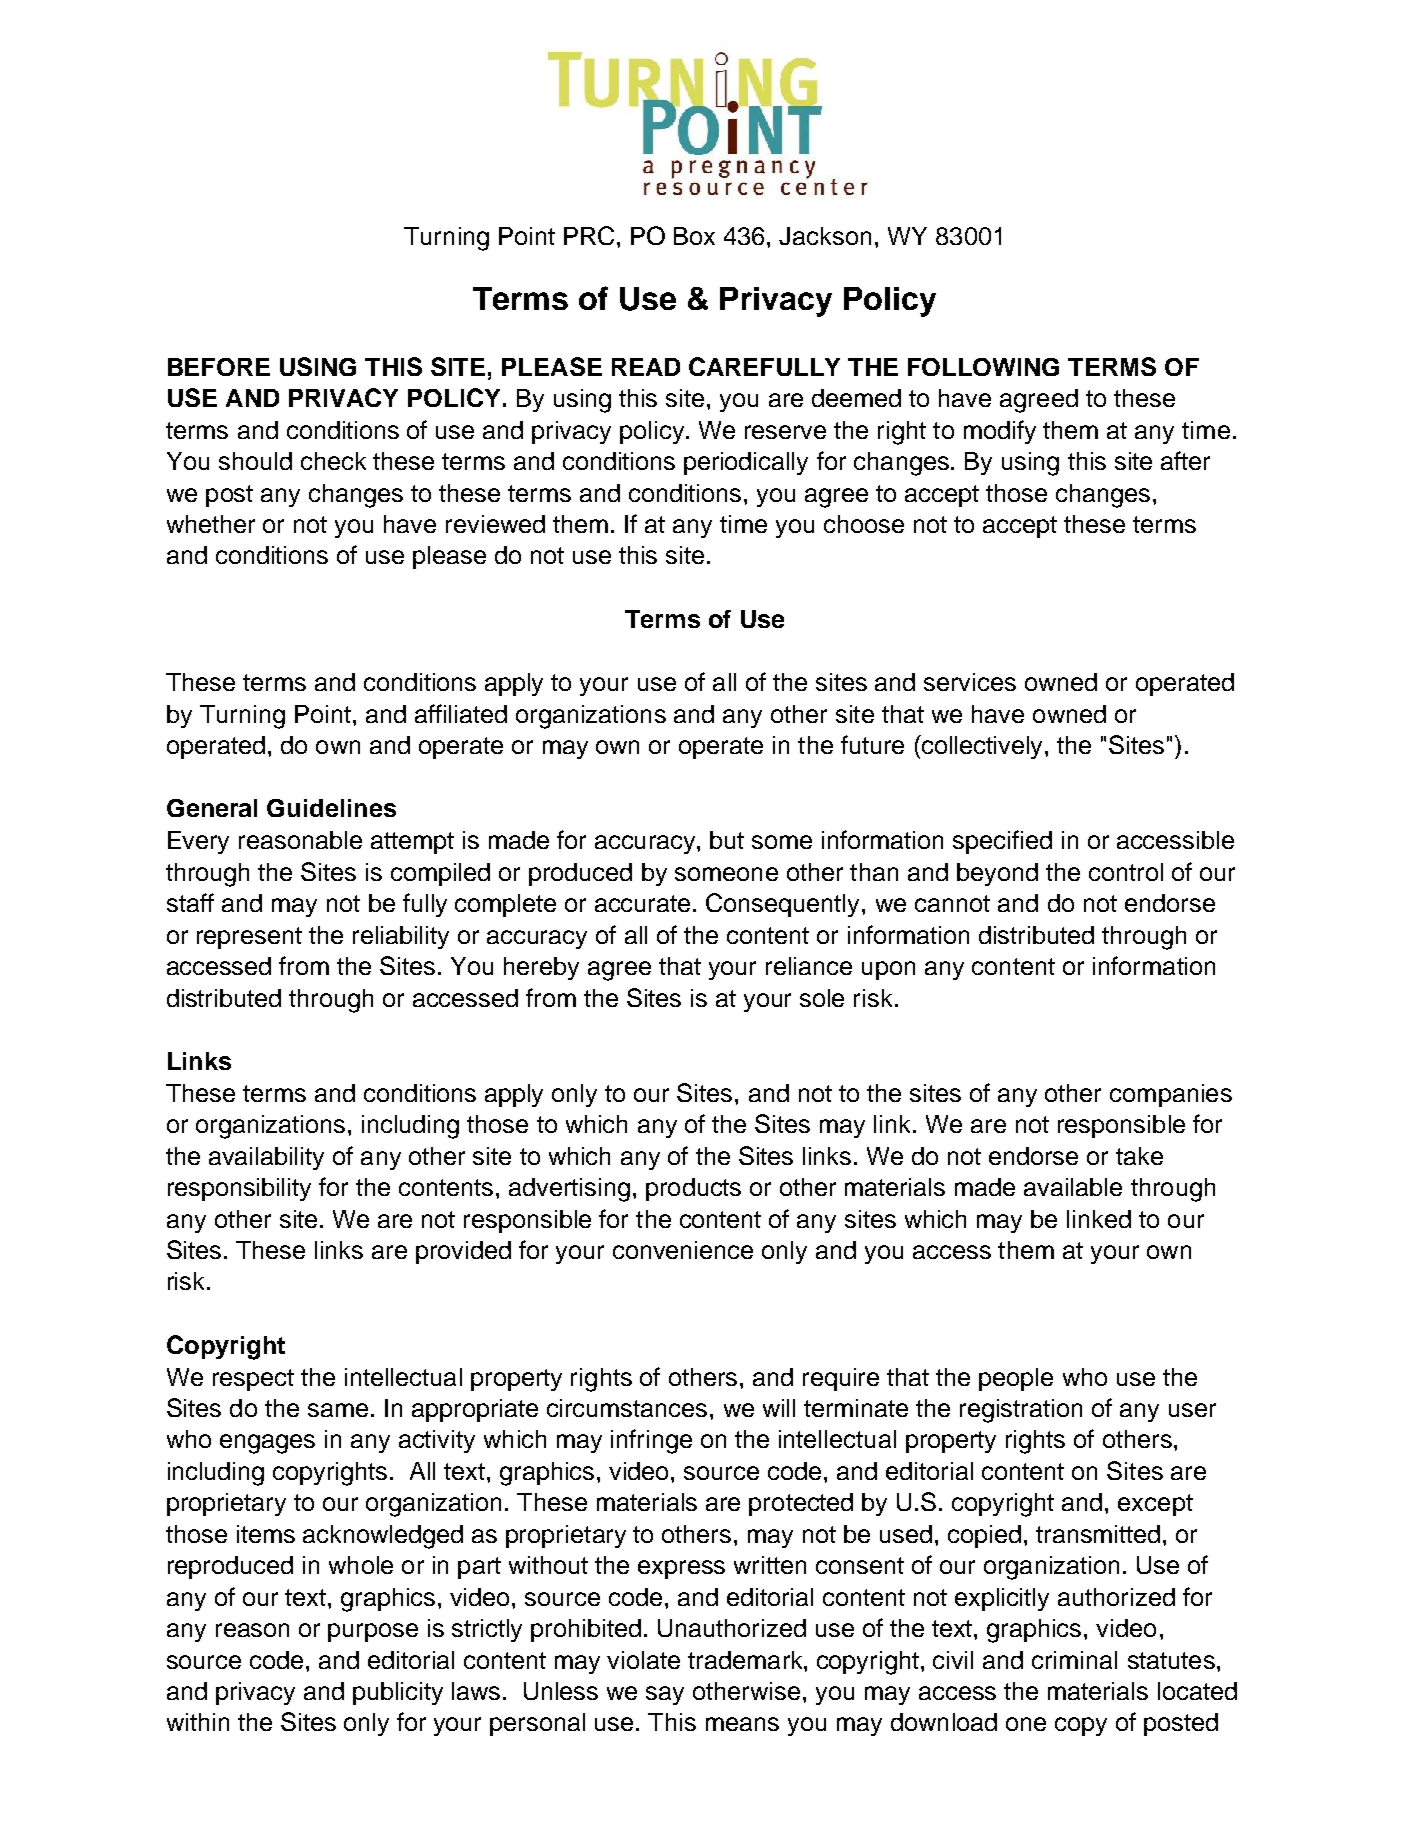 The width and height of the page is (1410, 1825). Describe the element at coordinates (694, 236) in the page. I see `Box` at that location.
